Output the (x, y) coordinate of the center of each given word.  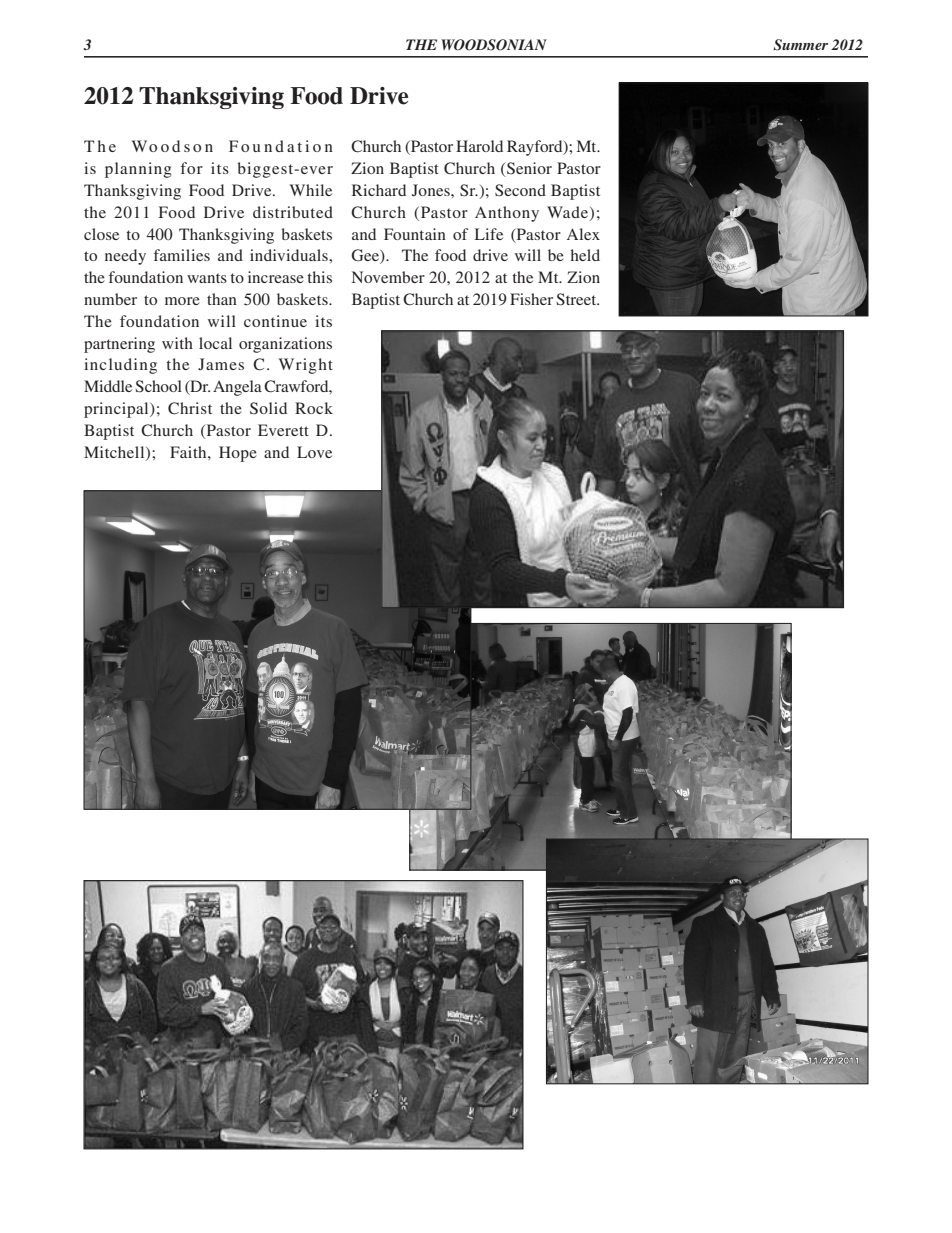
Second (520, 190)
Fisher (531, 299)
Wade (567, 212)
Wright (305, 366)
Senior (528, 169)
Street (577, 299)
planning (138, 170)
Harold (479, 146)
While (310, 190)
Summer (800, 45)
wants (207, 278)
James (221, 364)
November (388, 277)
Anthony (507, 214)
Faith (189, 452)
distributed (293, 212)
